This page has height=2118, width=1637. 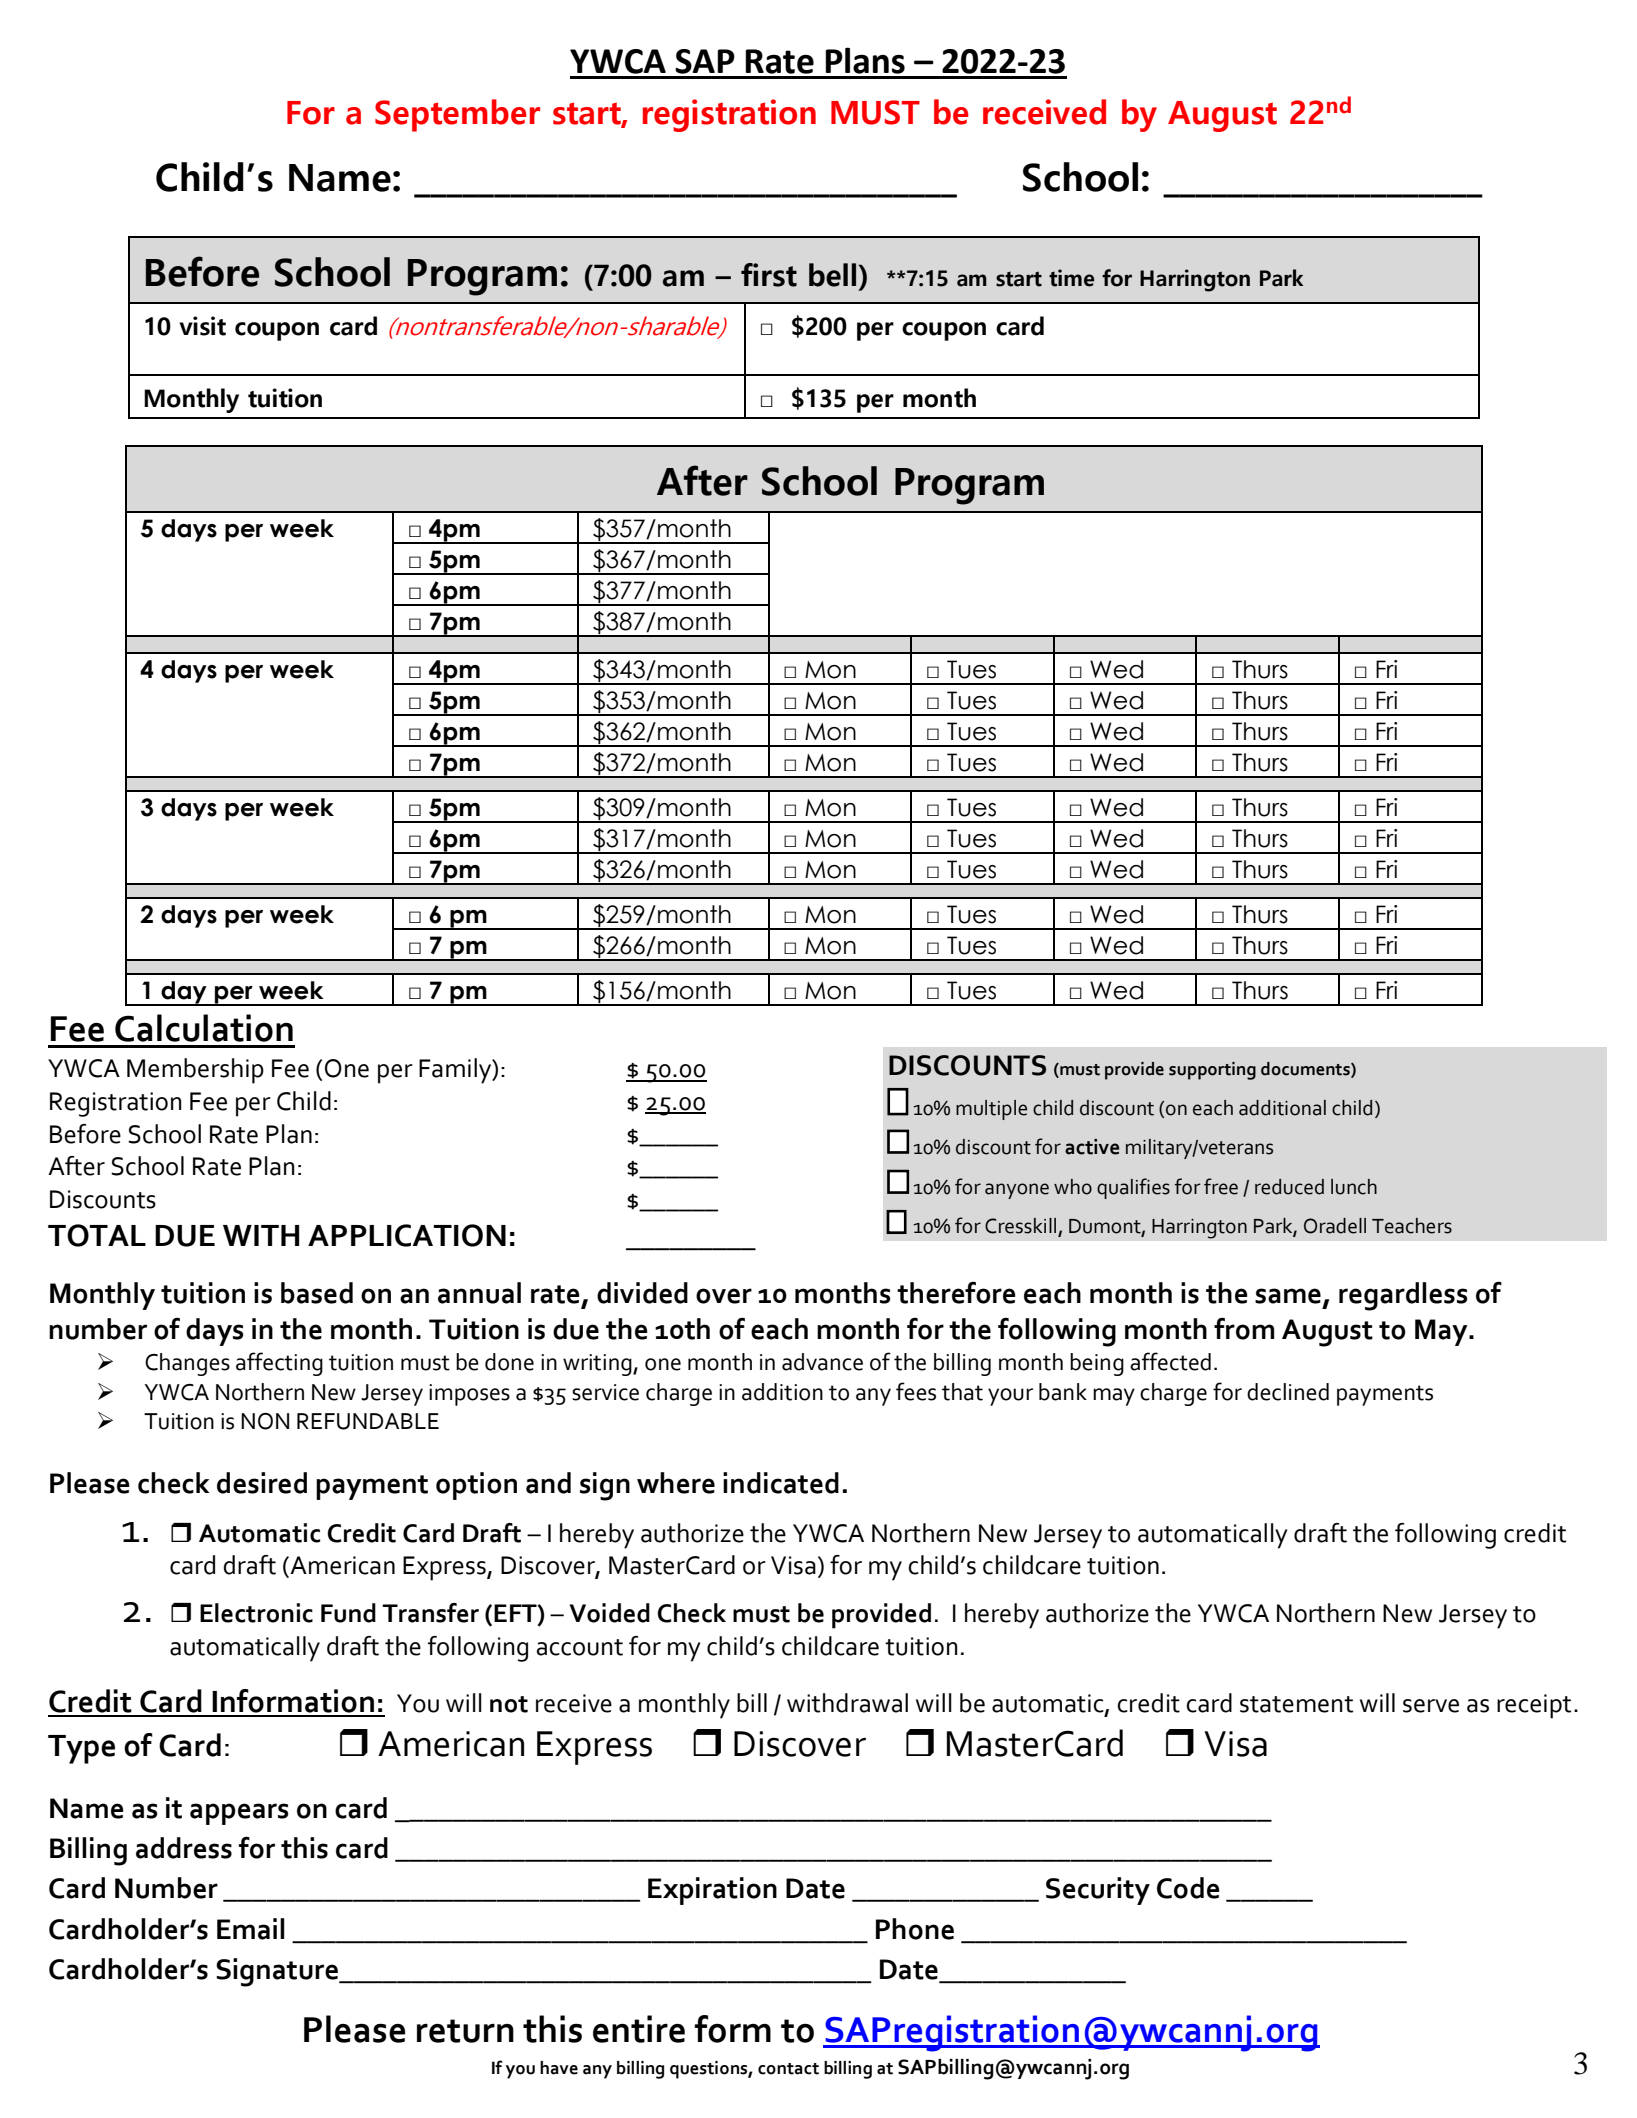 What do you see at coordinates (1071, 278) in the page?
I see `time` at bounding box center [1071, 278].
